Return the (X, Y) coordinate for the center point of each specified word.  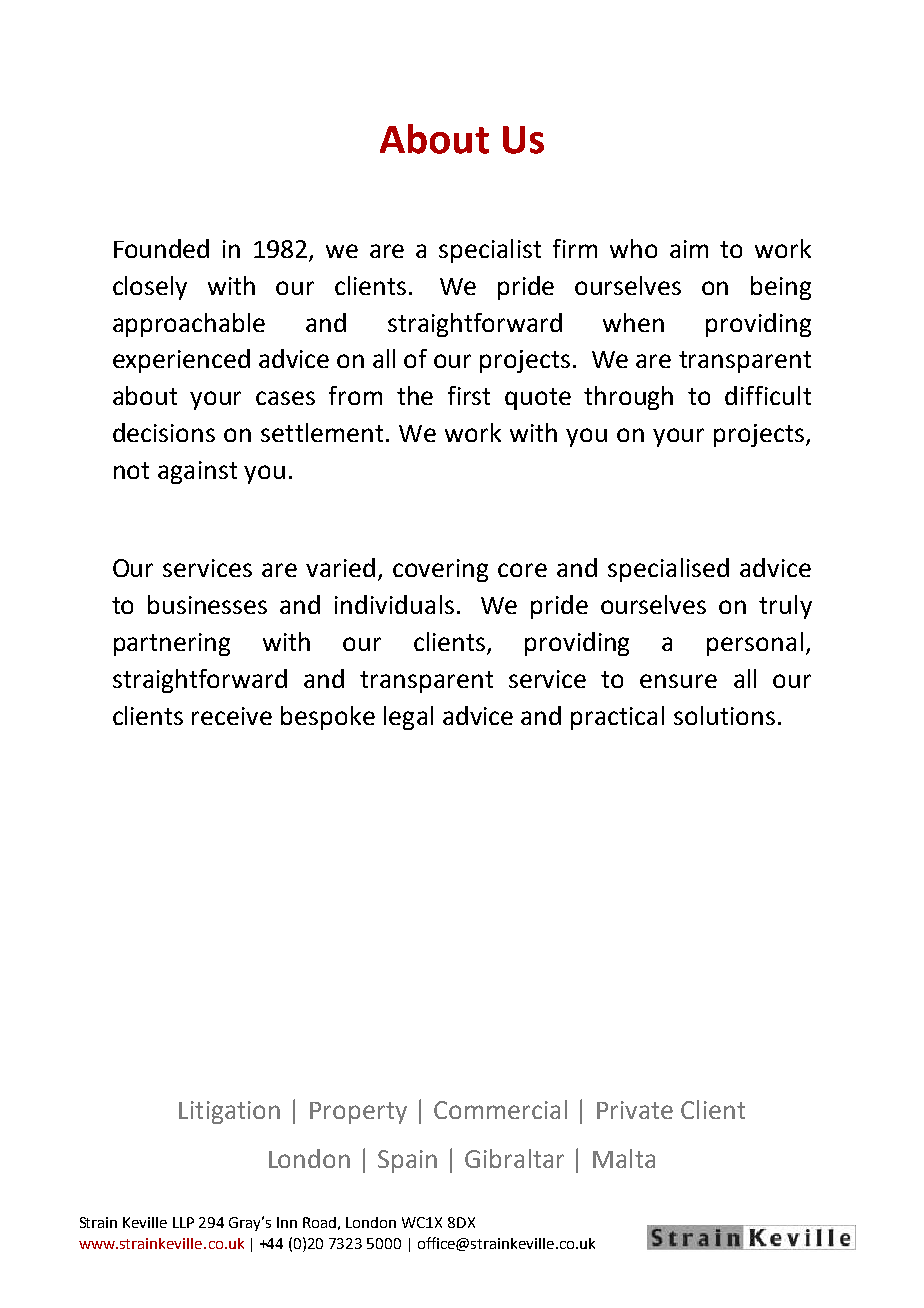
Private (635, 1110)
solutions (724, 715)
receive (232, 716)
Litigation (229, 1112)
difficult (768, 395)
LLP (183, 1222)
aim (689, 249)
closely (150, 288)
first (469, 395)
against (197, 472)
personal (755, 644)
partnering (172, 644)
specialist (490, 251)
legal (408, 718)
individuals (394, 604)
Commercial (500, 1109)
